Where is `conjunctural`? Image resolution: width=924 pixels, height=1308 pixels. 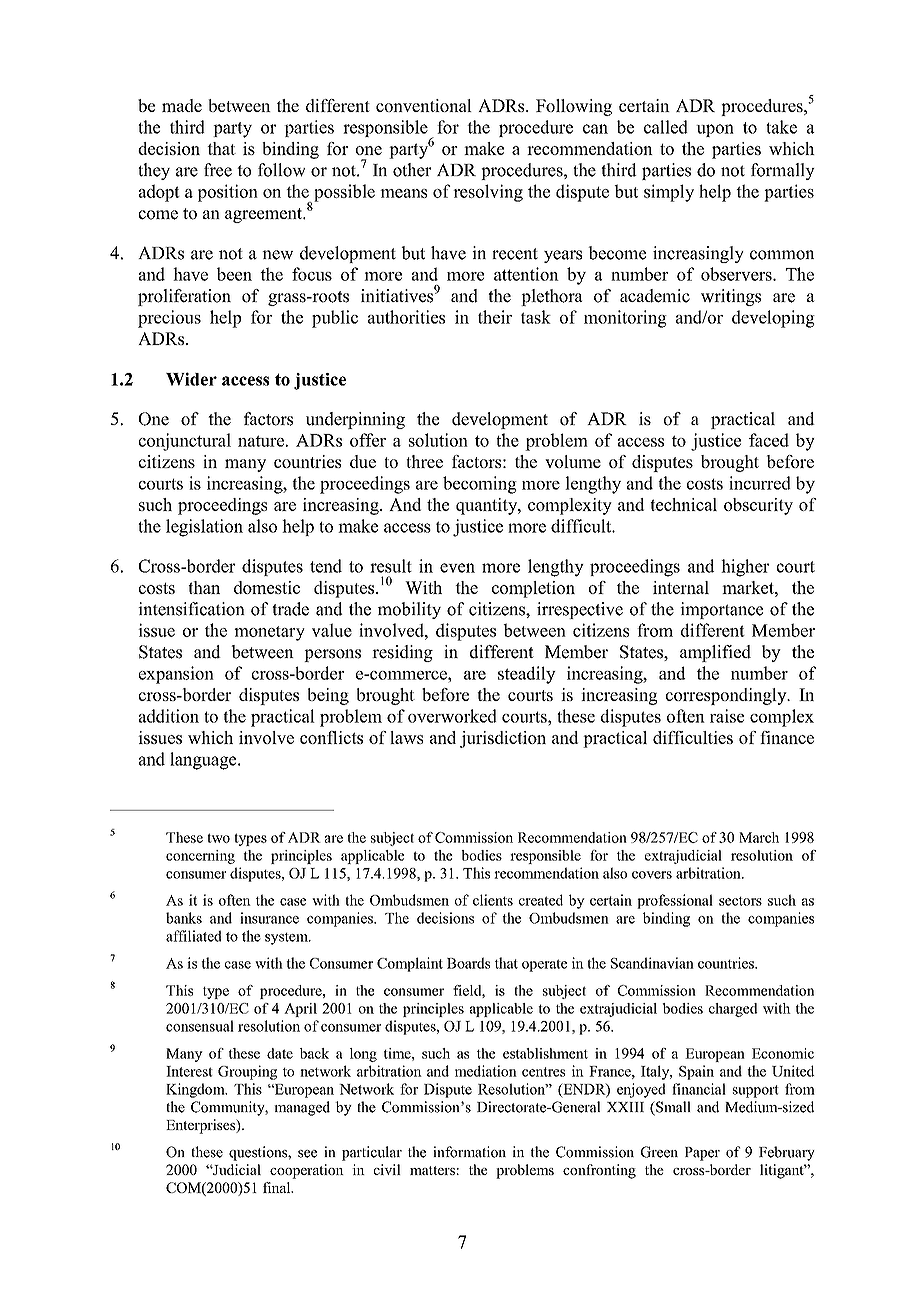 conjunctural is located at coordinates (185, 442).
